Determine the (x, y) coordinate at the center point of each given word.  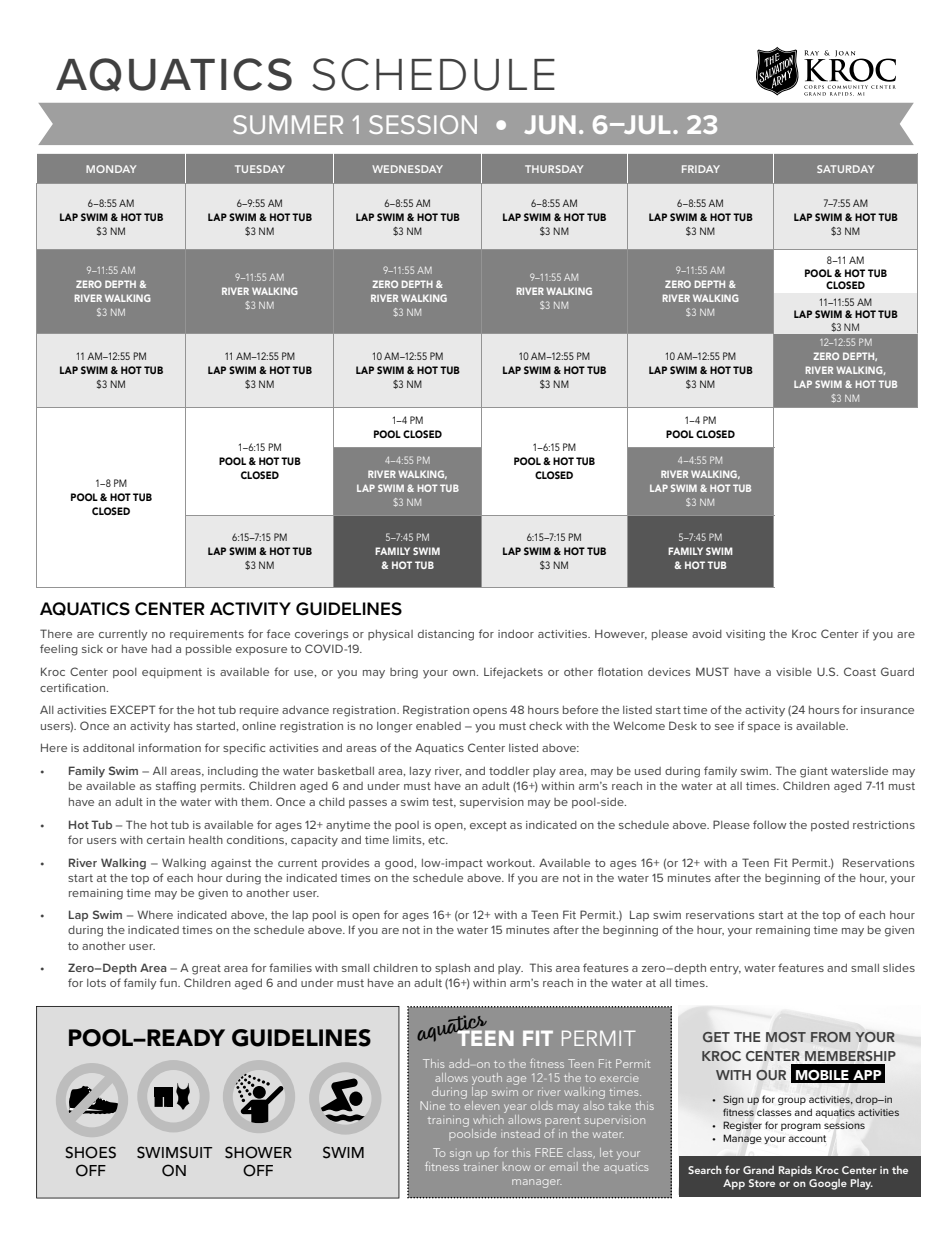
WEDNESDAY (407, 169)
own (465, 673)
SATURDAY (845, 169)
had (162, 649)
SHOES (90, 1152)
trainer (480, 1167)
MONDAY (111, 169)
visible (794, 672)
